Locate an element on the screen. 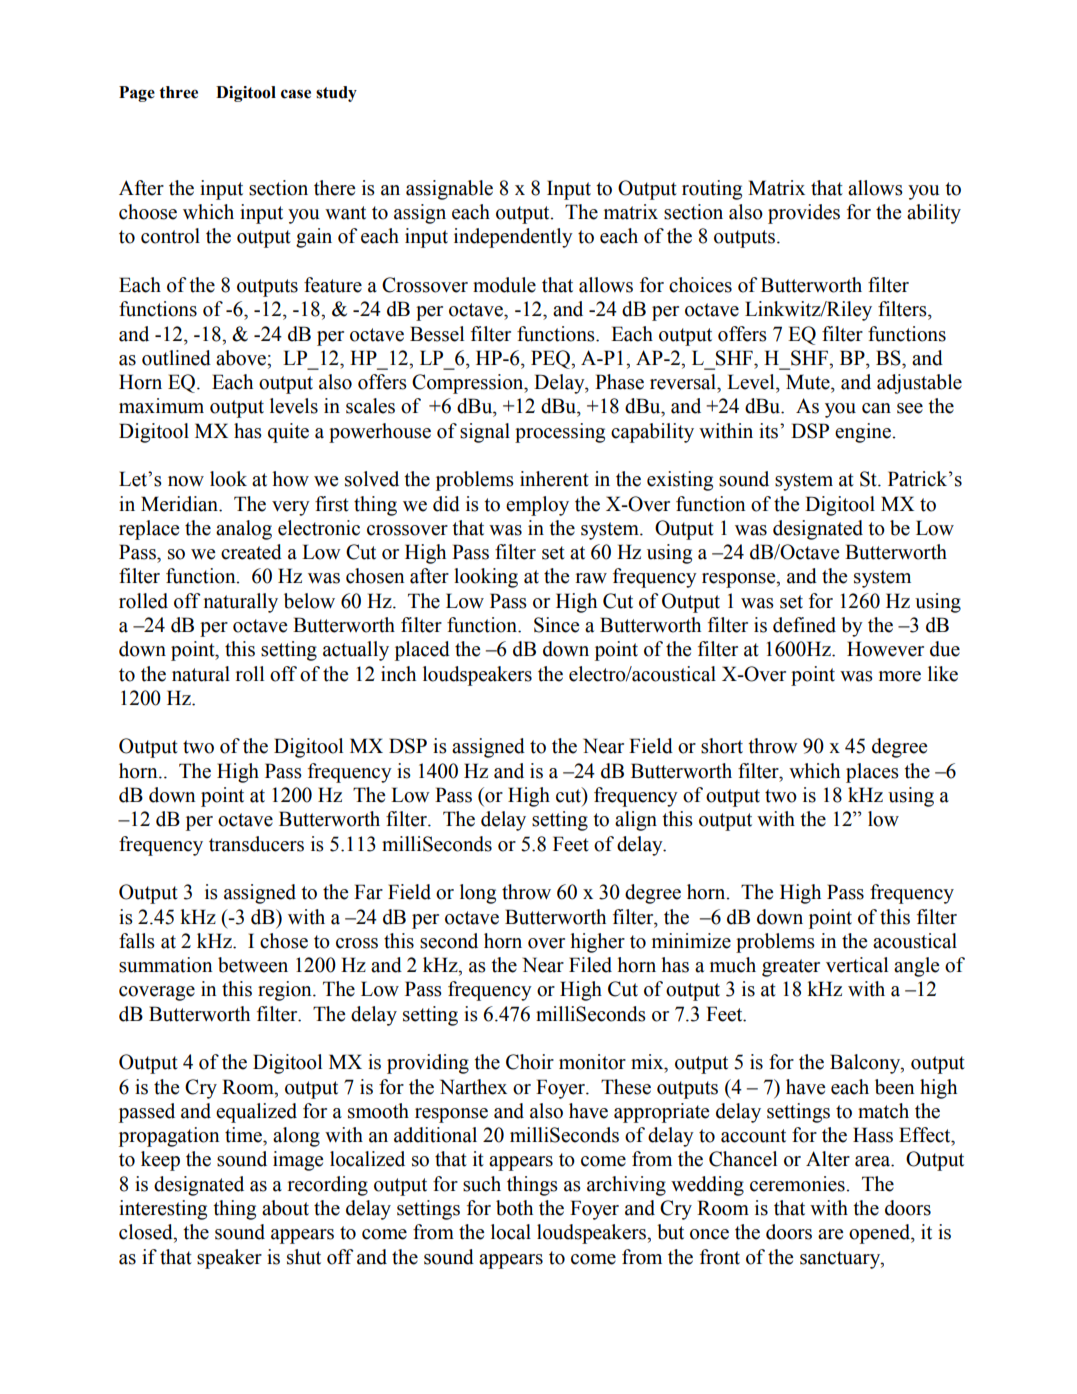 Image resolution: width=1077 pixels, height=1394 pixels. vertical is located at coordinates (857, 965).
